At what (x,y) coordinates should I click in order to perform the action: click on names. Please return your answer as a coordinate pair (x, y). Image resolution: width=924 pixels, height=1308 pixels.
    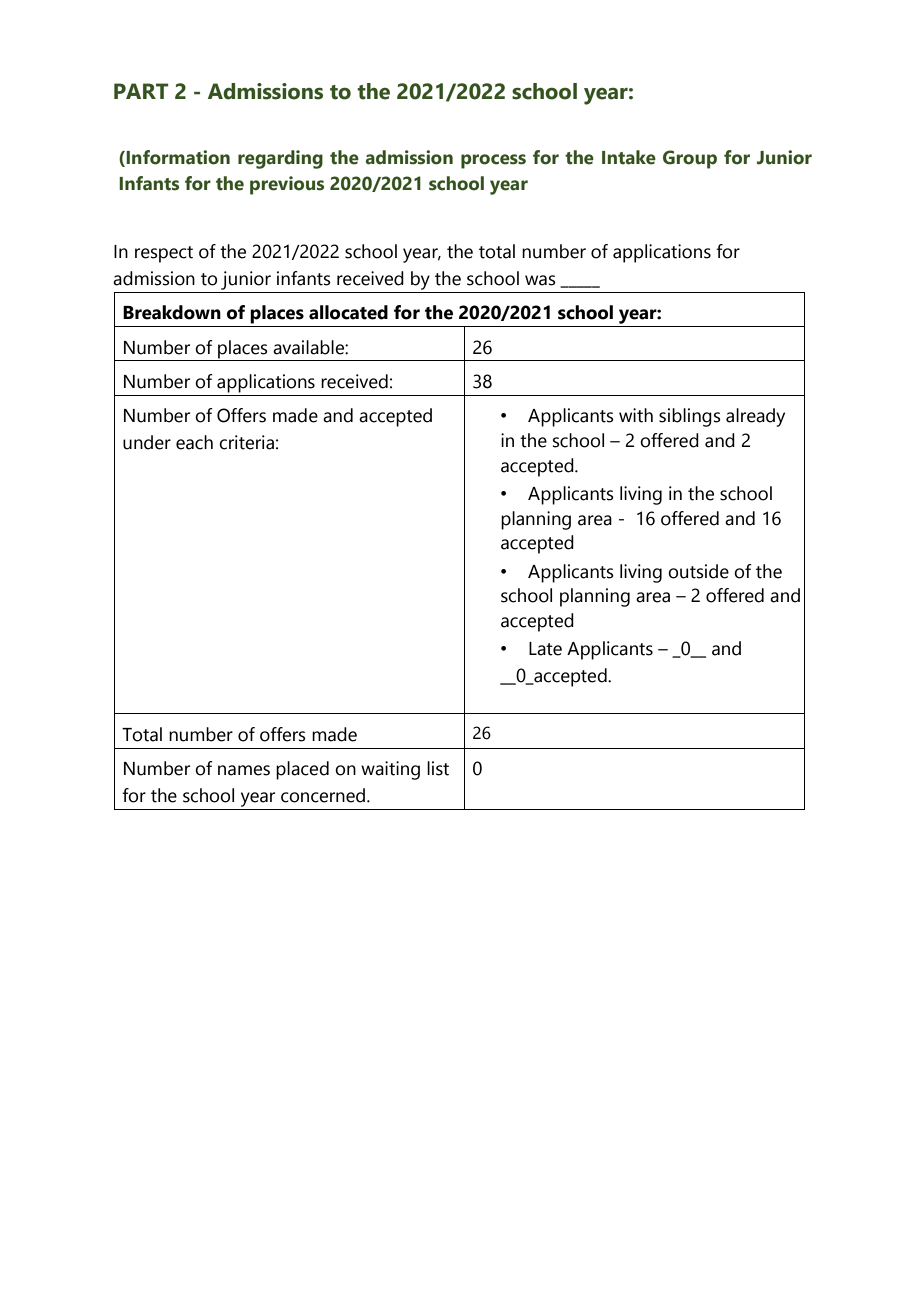
    Looking at the image, I should click on (244, 770).
